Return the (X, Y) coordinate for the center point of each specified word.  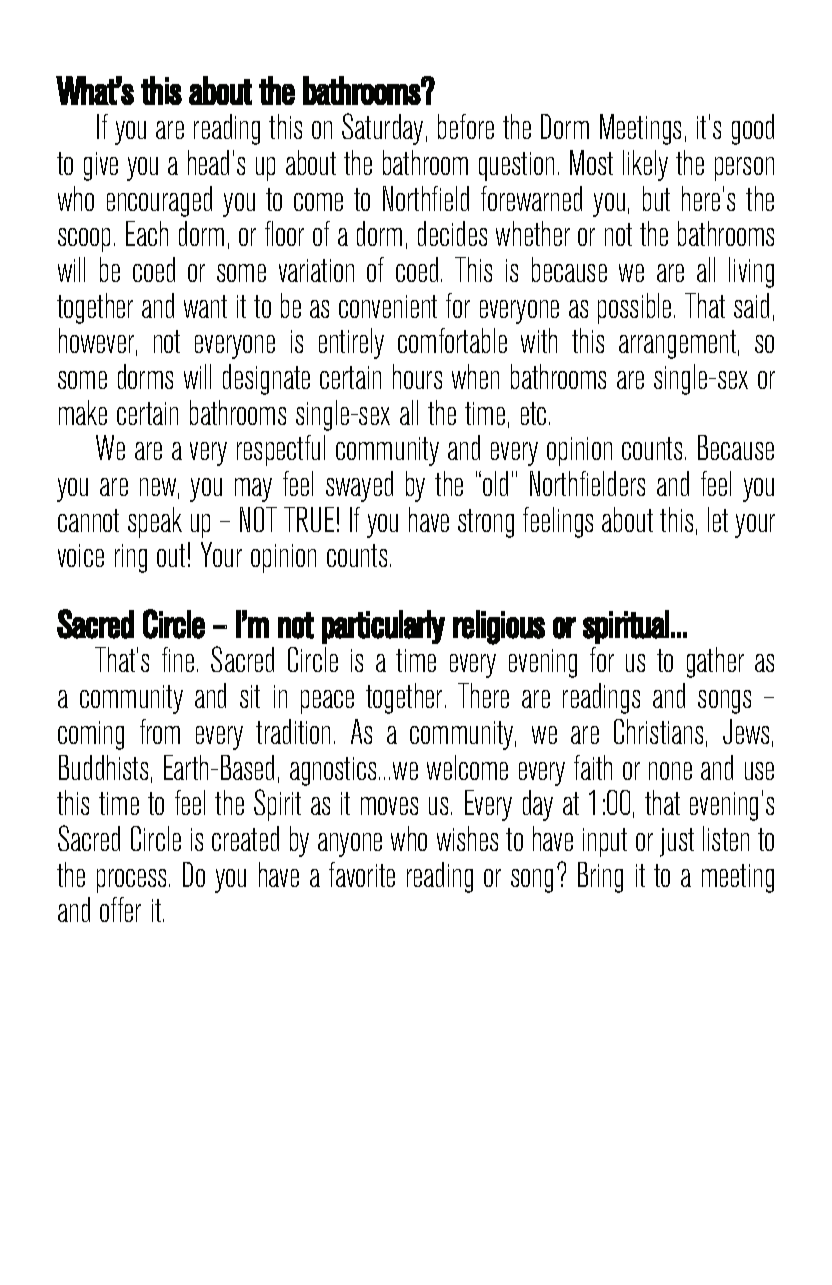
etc (533, 413)
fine (178, 659)
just (677, 842)
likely (645, 165)
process (133, 881)
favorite (362, 874)
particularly (383, 627)
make (83, 412)
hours (417, 376)
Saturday (382, 129)
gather (715, 662)
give (101, 166)
